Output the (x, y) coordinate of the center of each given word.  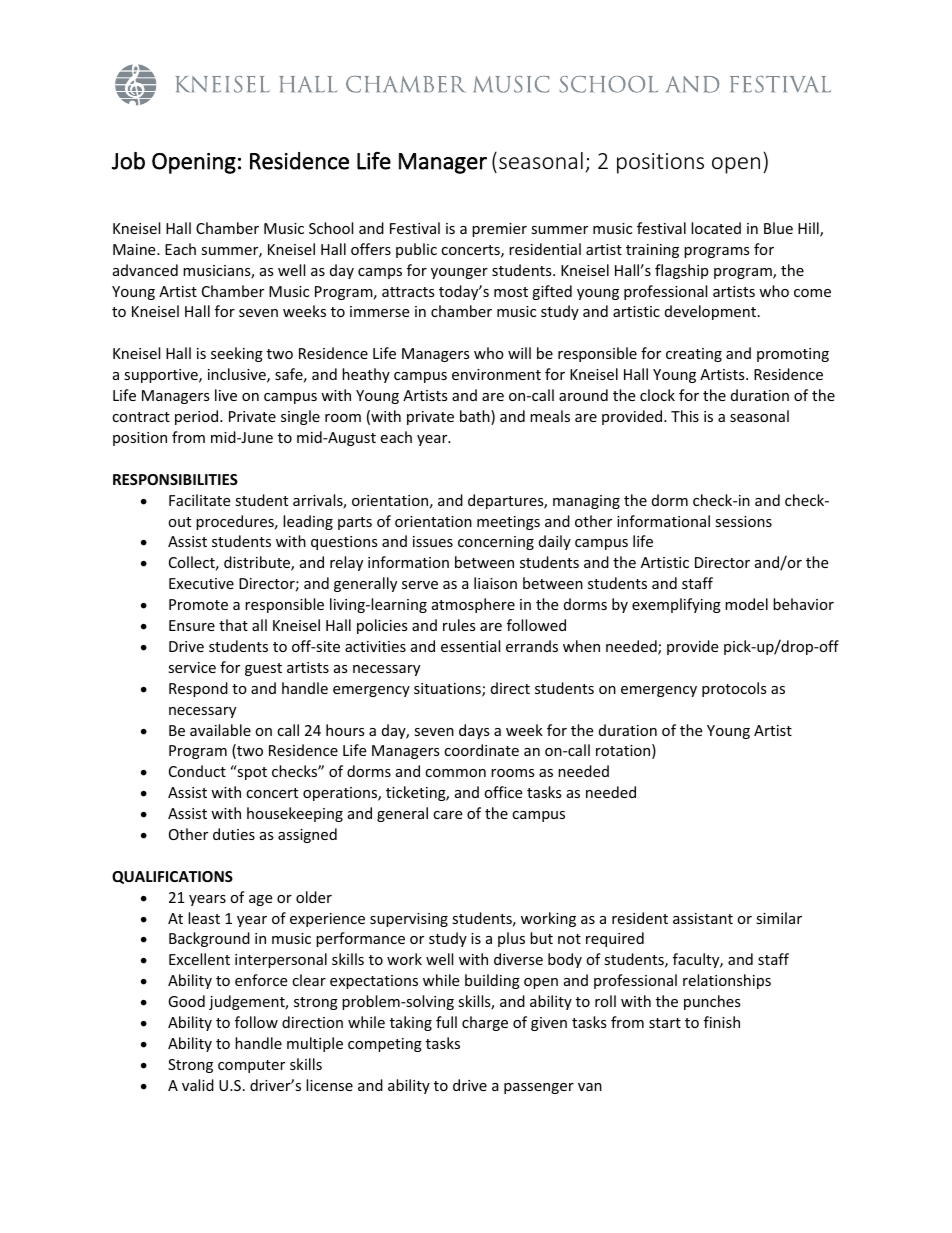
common (455, 773)
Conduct (197, 771)
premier (499, 230)
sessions (743, 521)
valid (198, 1085)
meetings (508, 523)
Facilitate (199, 500)
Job (128, 161)
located (716, 228)
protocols (734, 689)
